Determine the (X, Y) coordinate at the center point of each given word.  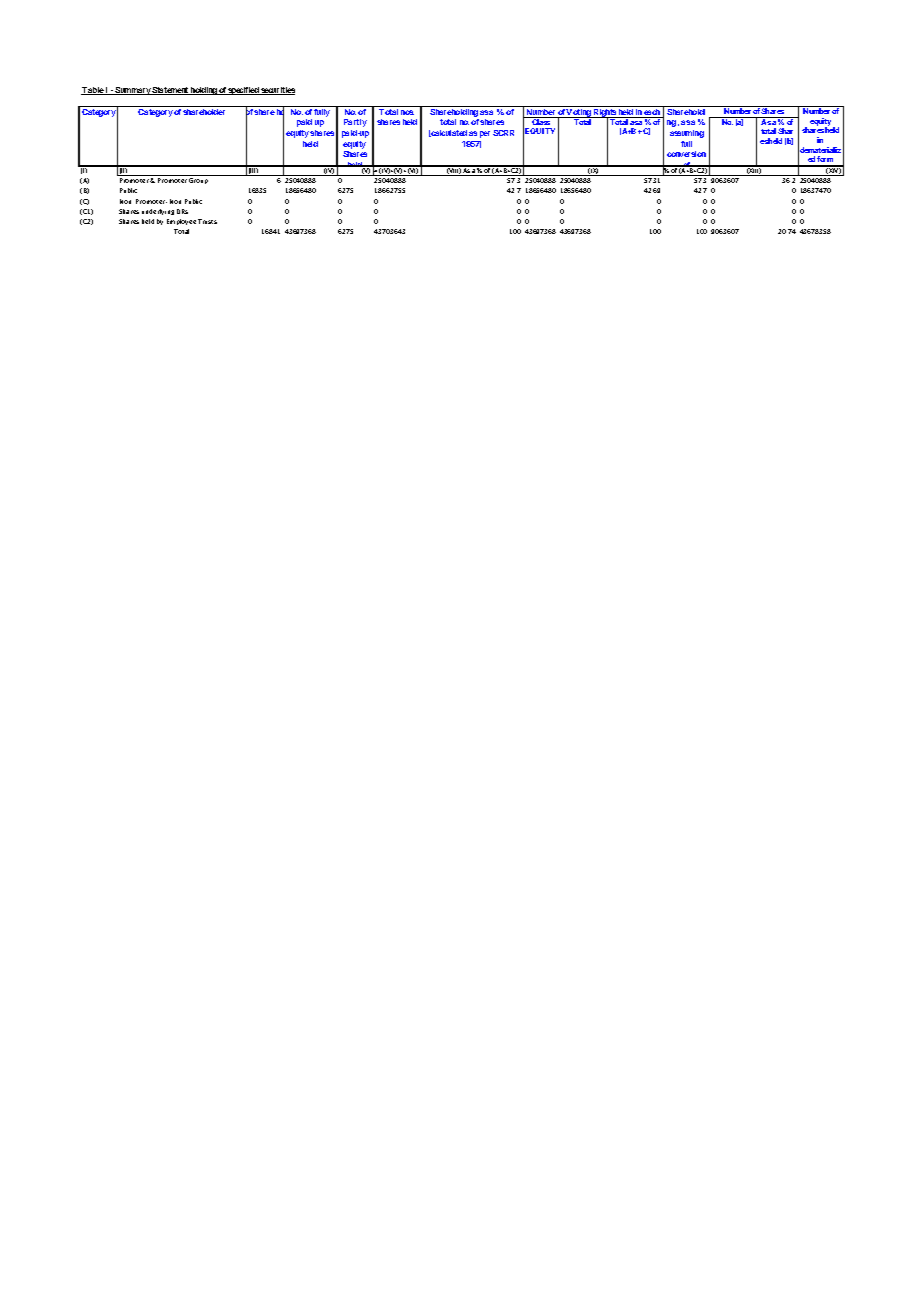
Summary (132, 91)
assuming (687, 134)
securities (277, 91)
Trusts (207, 221)
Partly (355, 123)
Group (198, 181)
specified (244, 91)
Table (93, 91)
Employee (181, 222)
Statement (170, 91)
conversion (686, 154)
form (826, 161)
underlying (158, 212)
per (485, 134)
